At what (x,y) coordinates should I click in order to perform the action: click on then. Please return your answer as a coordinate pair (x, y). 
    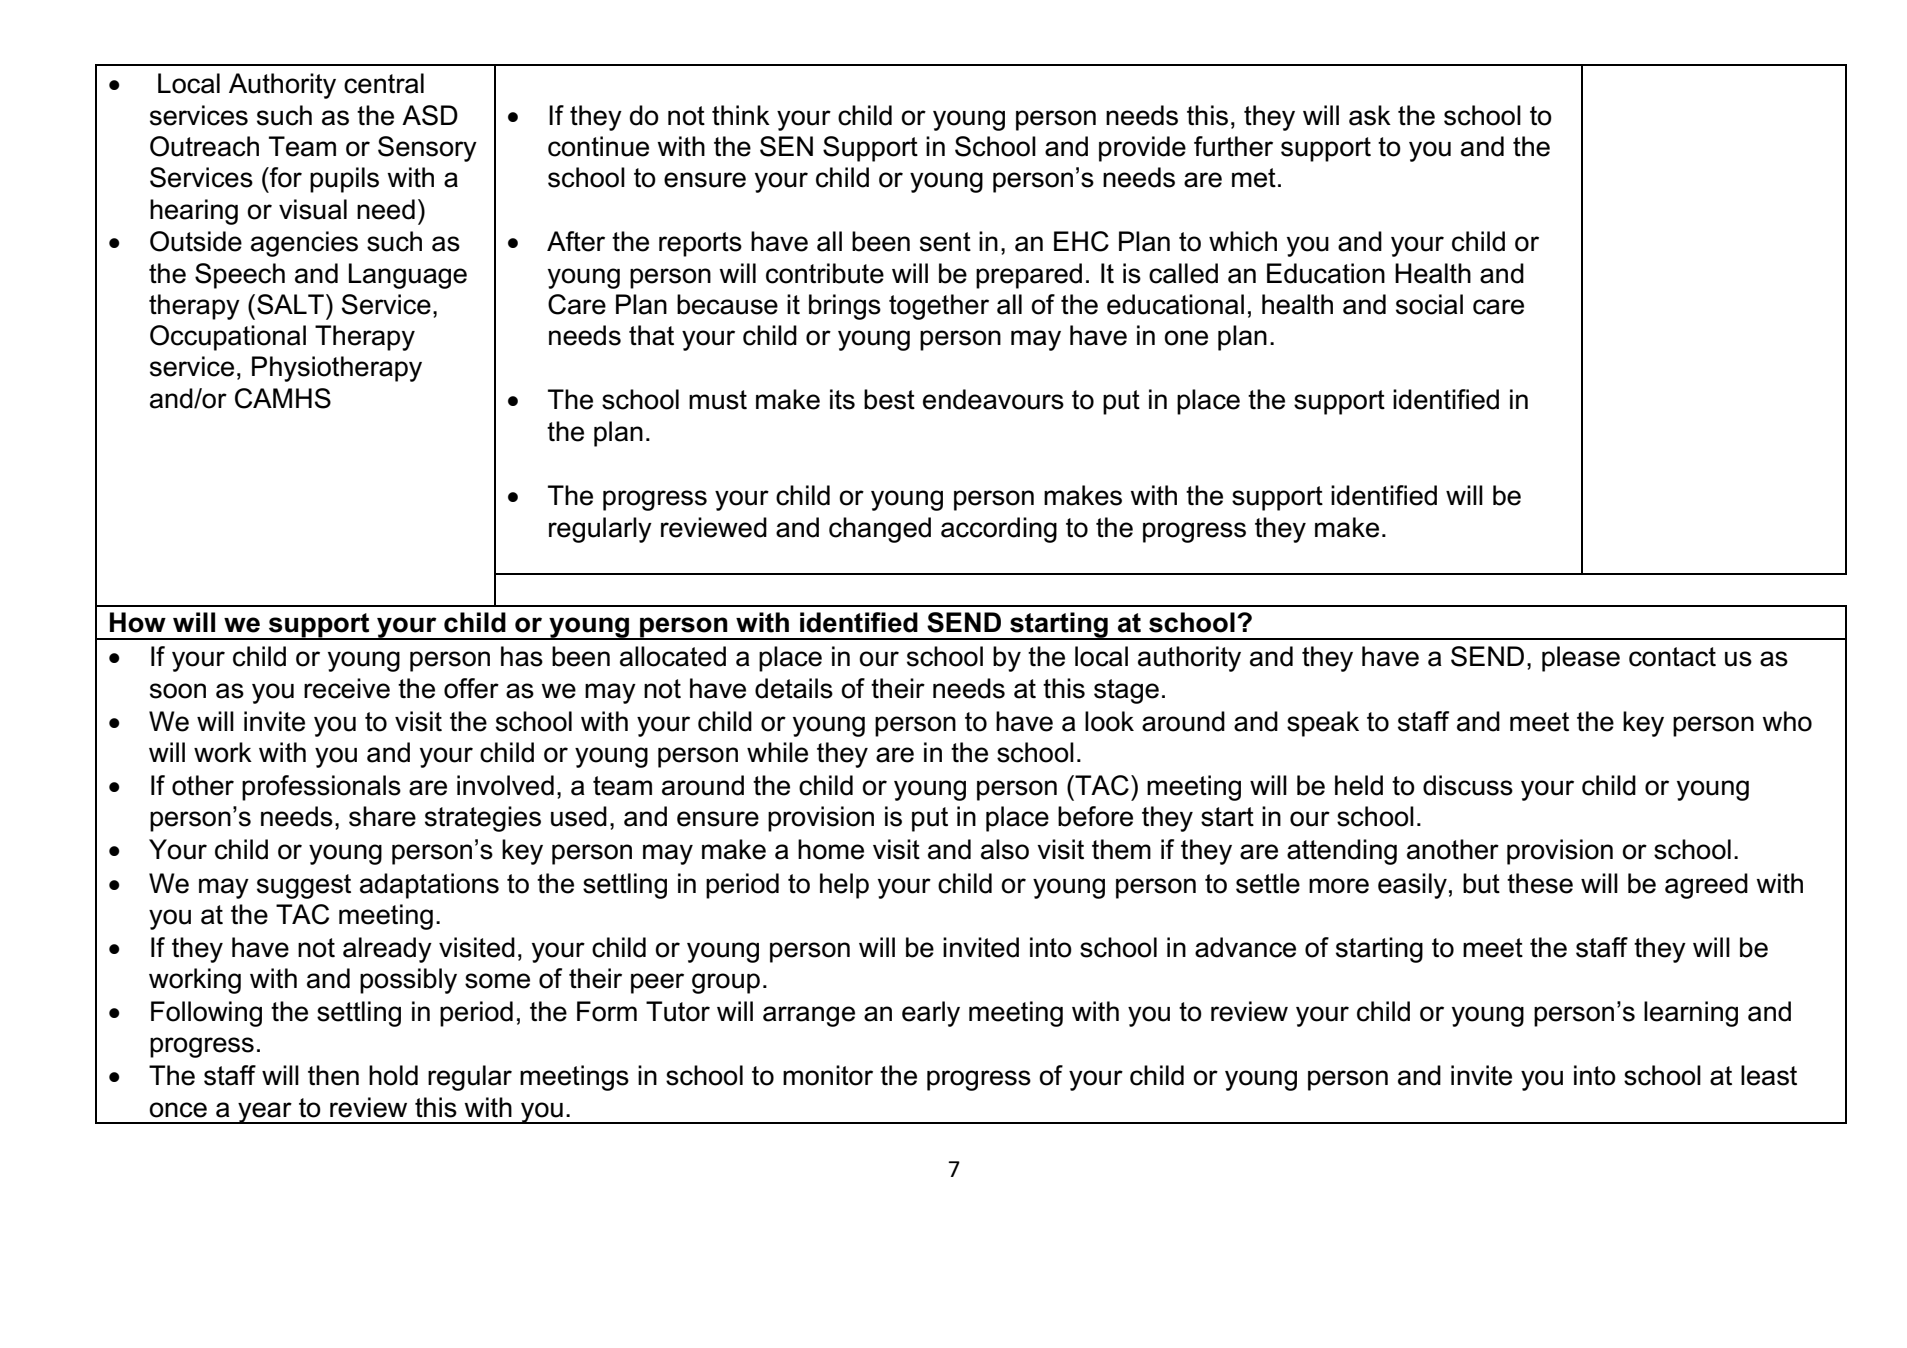
    Looking at the image, I should click on (333, 1075).
